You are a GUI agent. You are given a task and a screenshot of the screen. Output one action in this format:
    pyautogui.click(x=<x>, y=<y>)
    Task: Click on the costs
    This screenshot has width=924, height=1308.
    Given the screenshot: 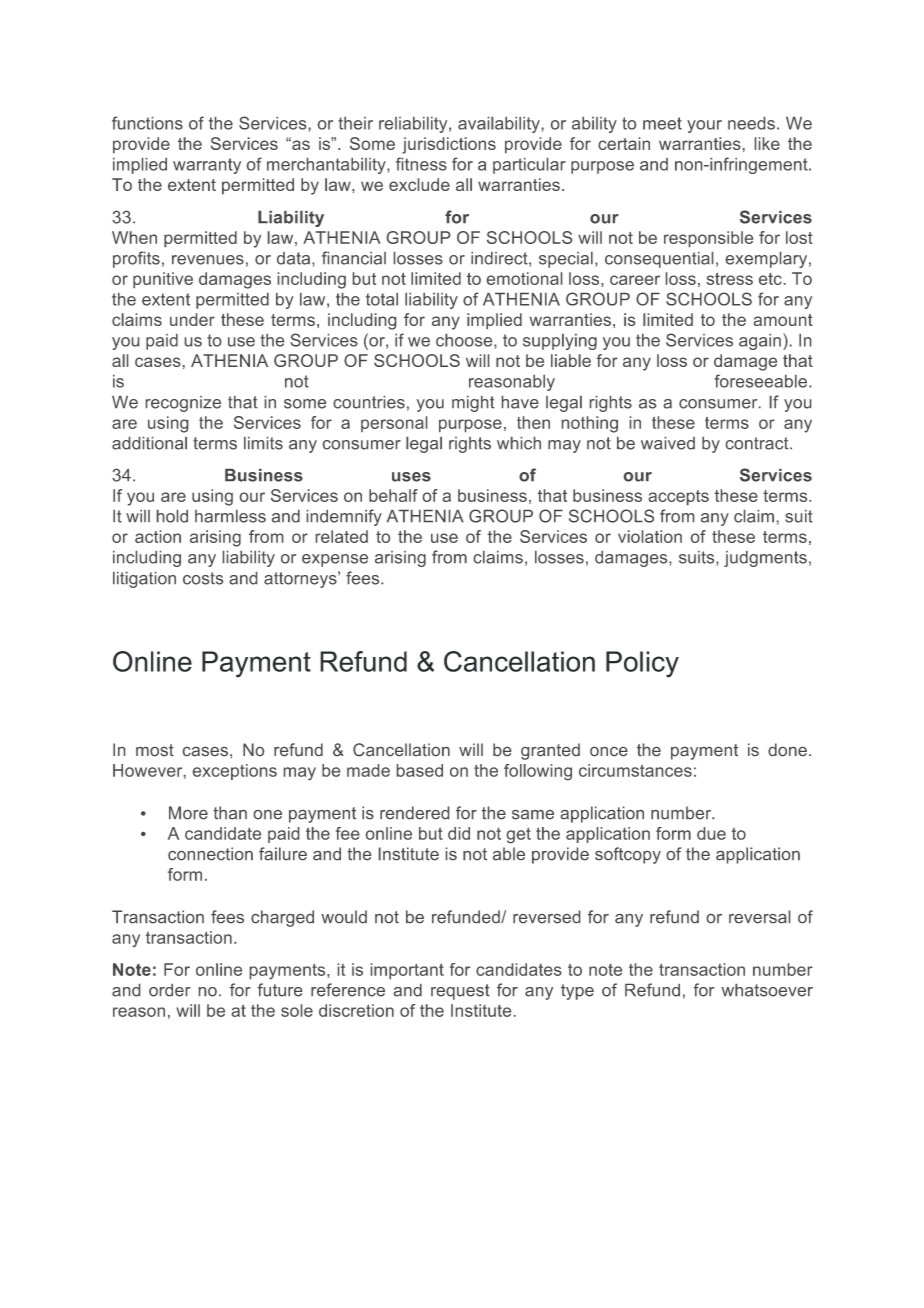 What is the action you would take?
    pyautogui.click(x=203, y=578)
